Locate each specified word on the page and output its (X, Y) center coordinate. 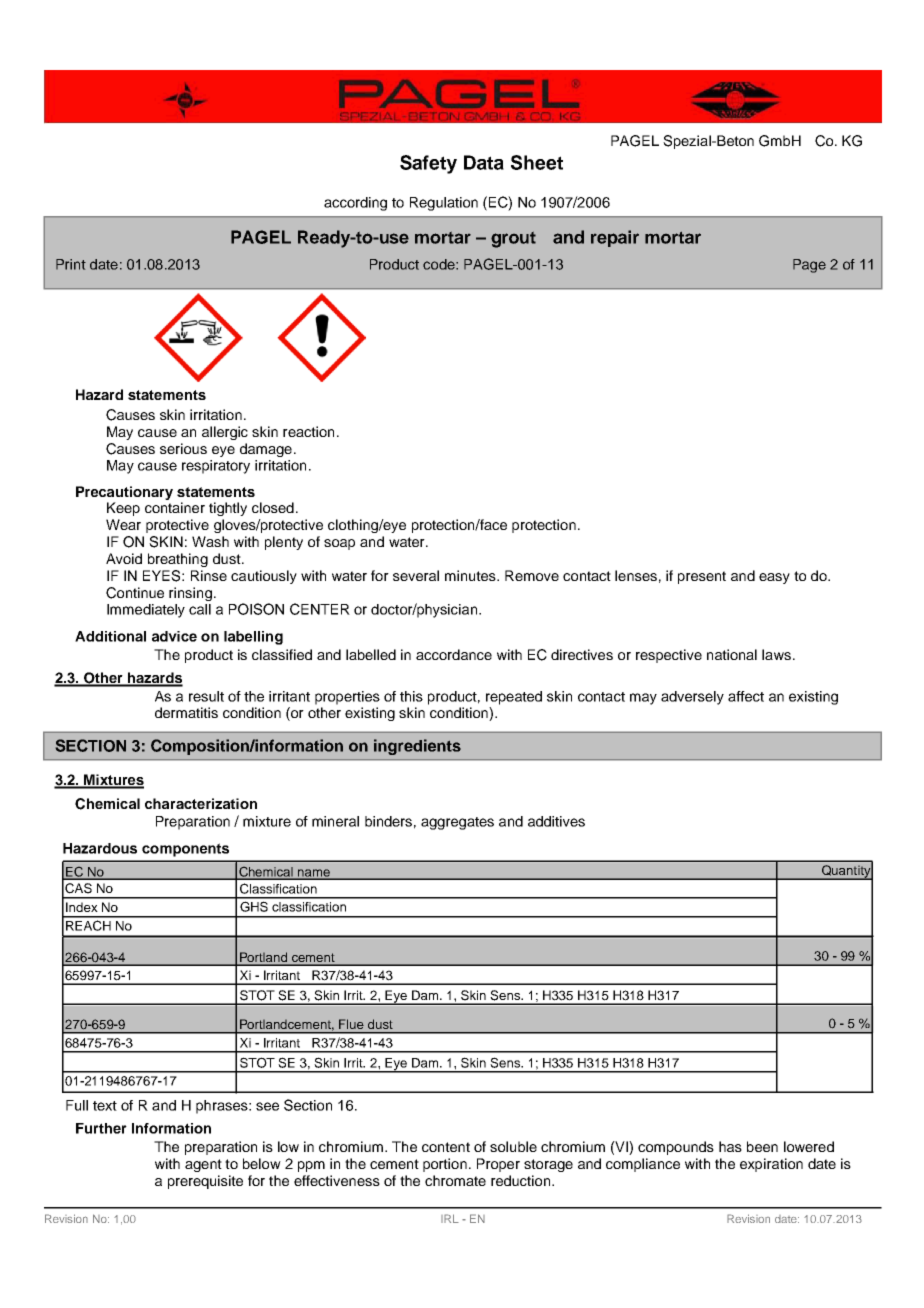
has (730, 1146)
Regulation (444, 204)
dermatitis (186, 712)
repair (615, 238)
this (411, 696)
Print (71, 264)
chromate (455, 1180)
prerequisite (205, 1182)
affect (746, 696)
